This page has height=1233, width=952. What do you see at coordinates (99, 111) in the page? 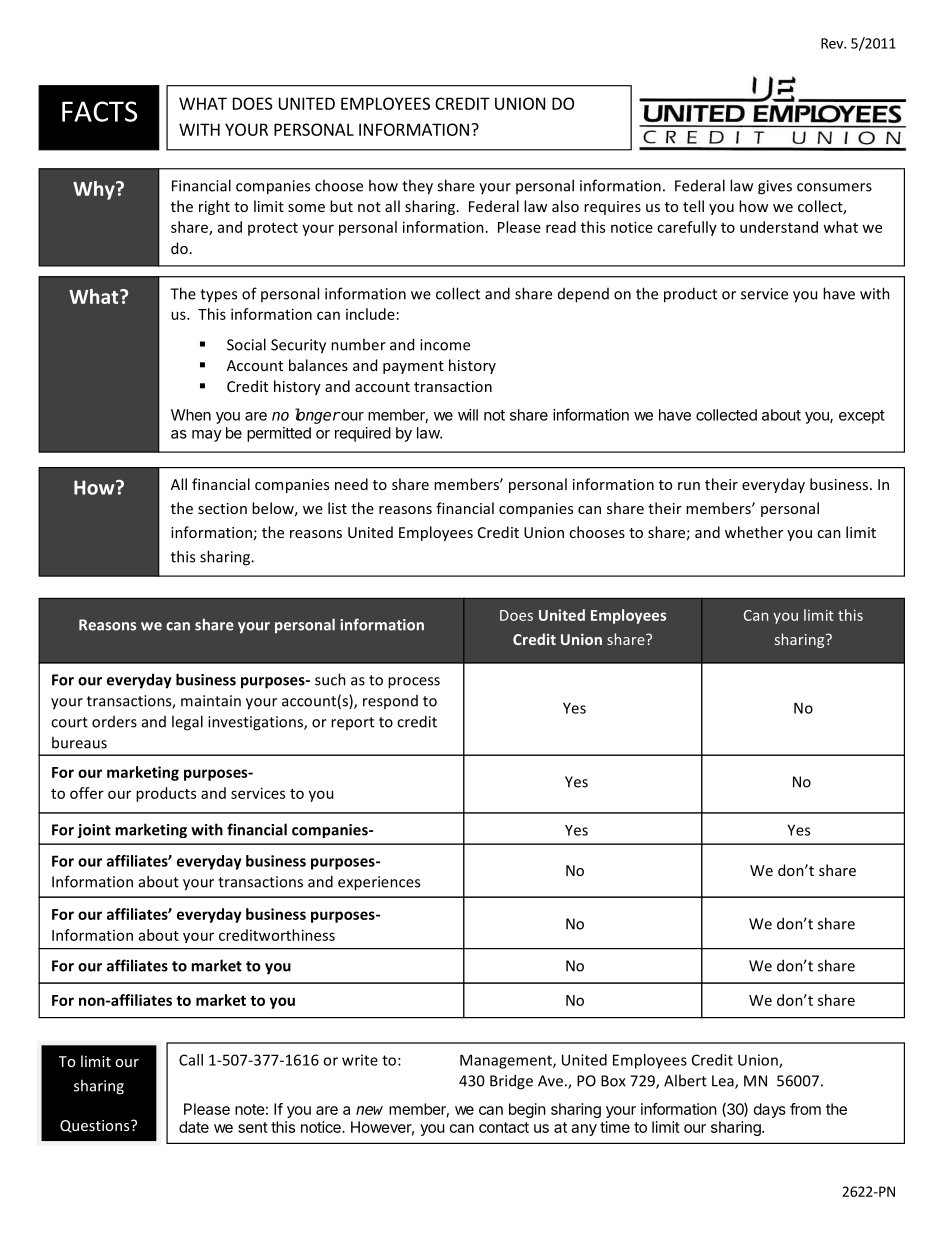
I see `FACTS` at bounding box center [99, 111].
